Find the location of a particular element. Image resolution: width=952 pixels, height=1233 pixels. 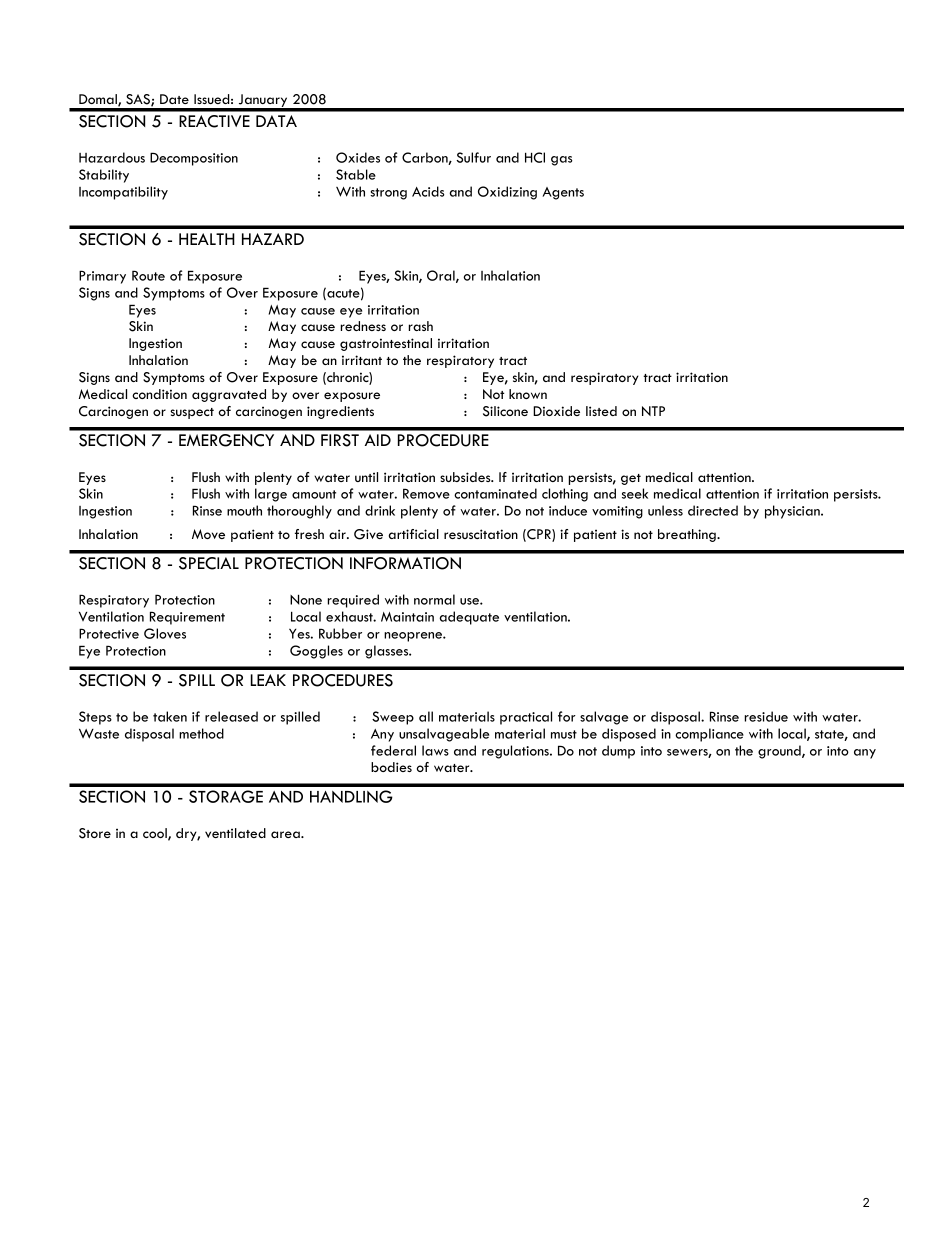

Agents is located at coordinates (563, 193).
